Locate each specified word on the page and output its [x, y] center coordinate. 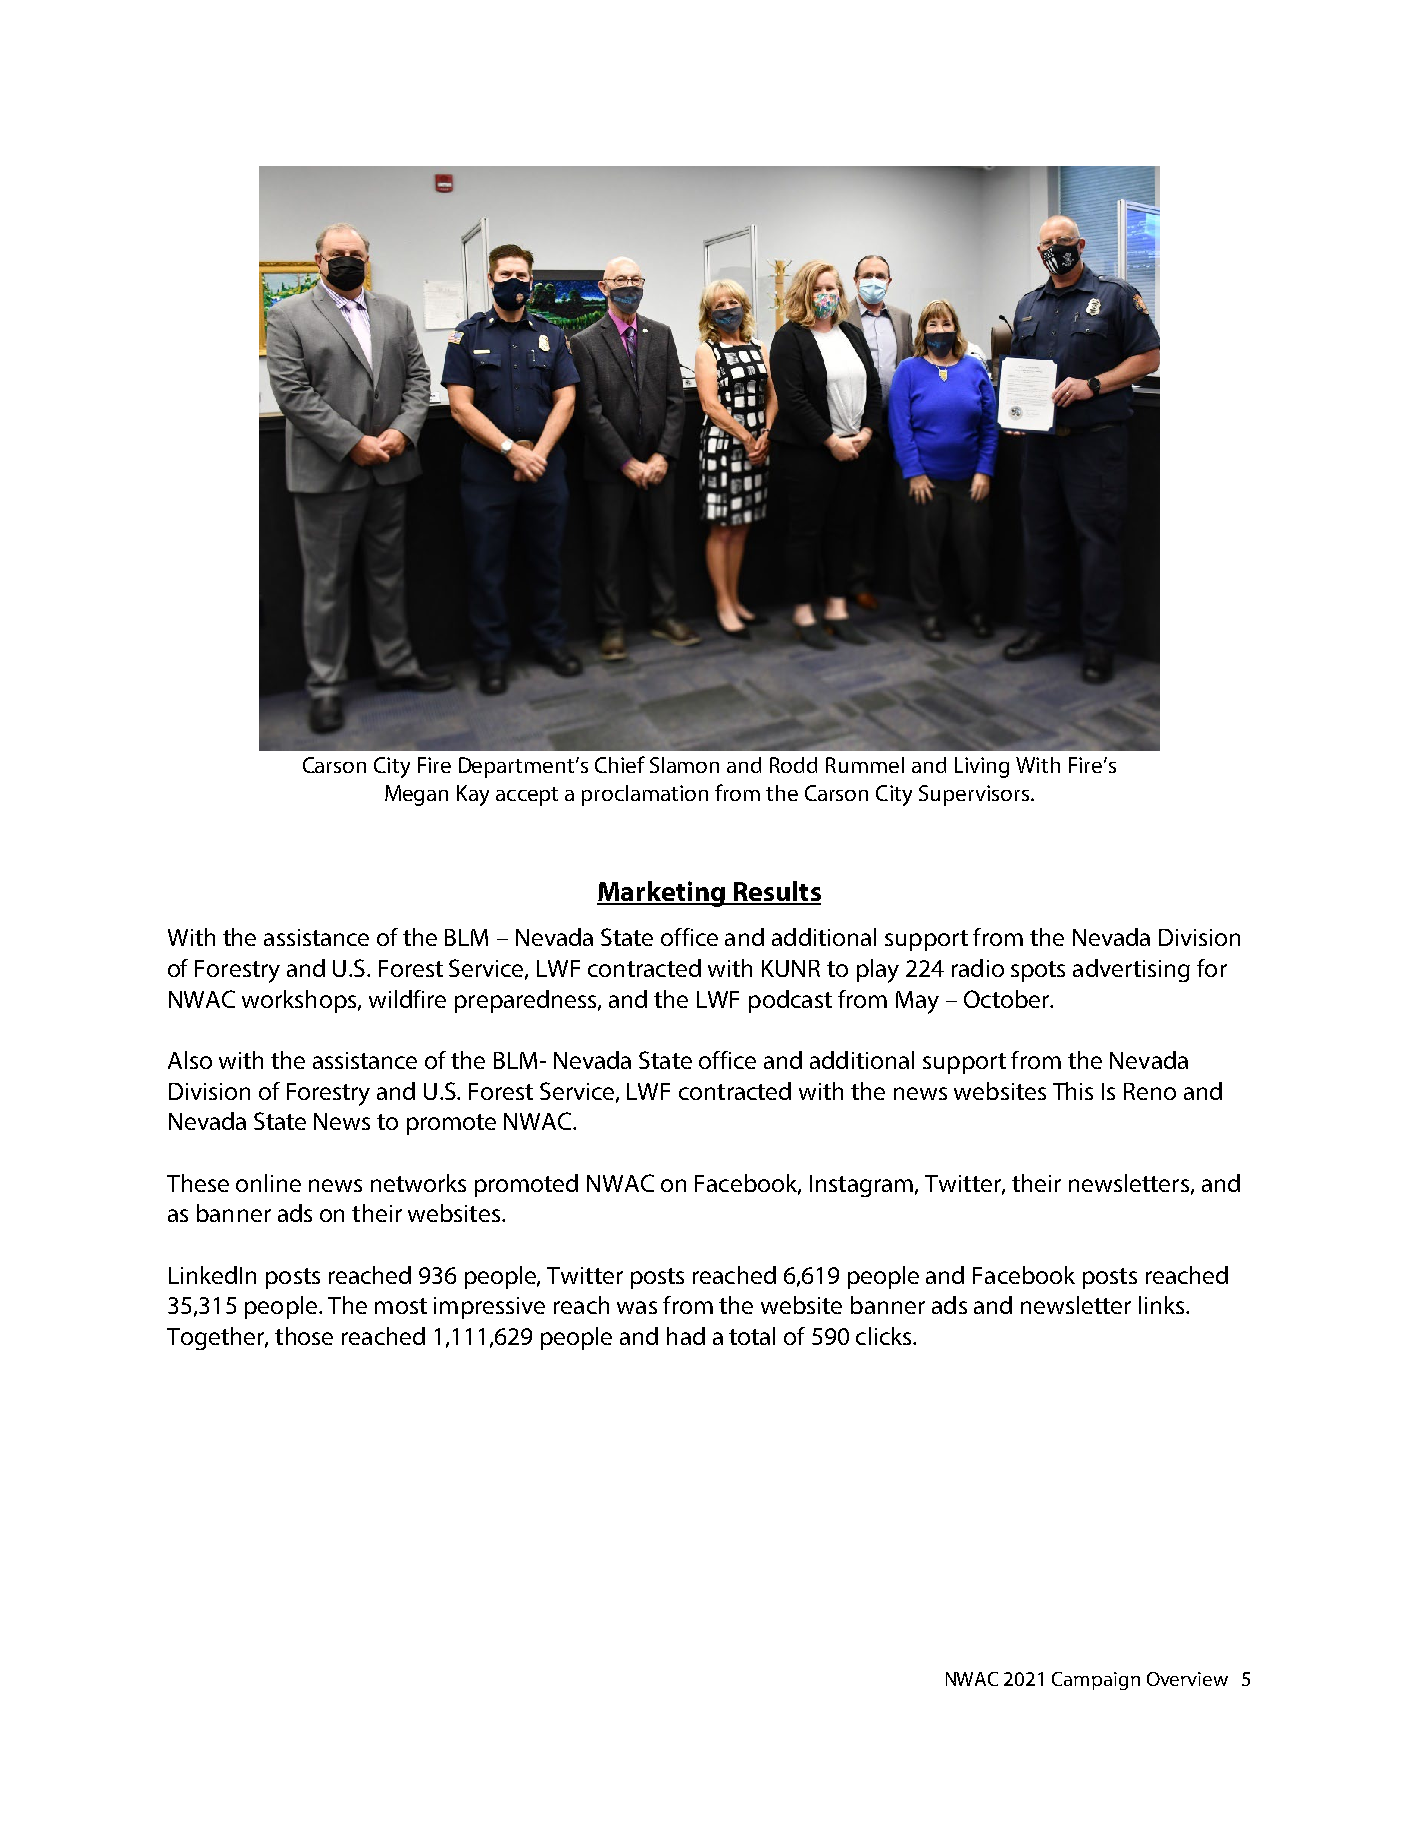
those [304, 1336]
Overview [1187, 1679]
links [1163, 1305]
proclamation [645, 795]
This [1073, 1091]
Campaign [1096, 1681]
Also [190, 1060]
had [686, 1336]
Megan [416, 795]
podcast [790, 1001]
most [401, 1306]
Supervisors [975, 795]
